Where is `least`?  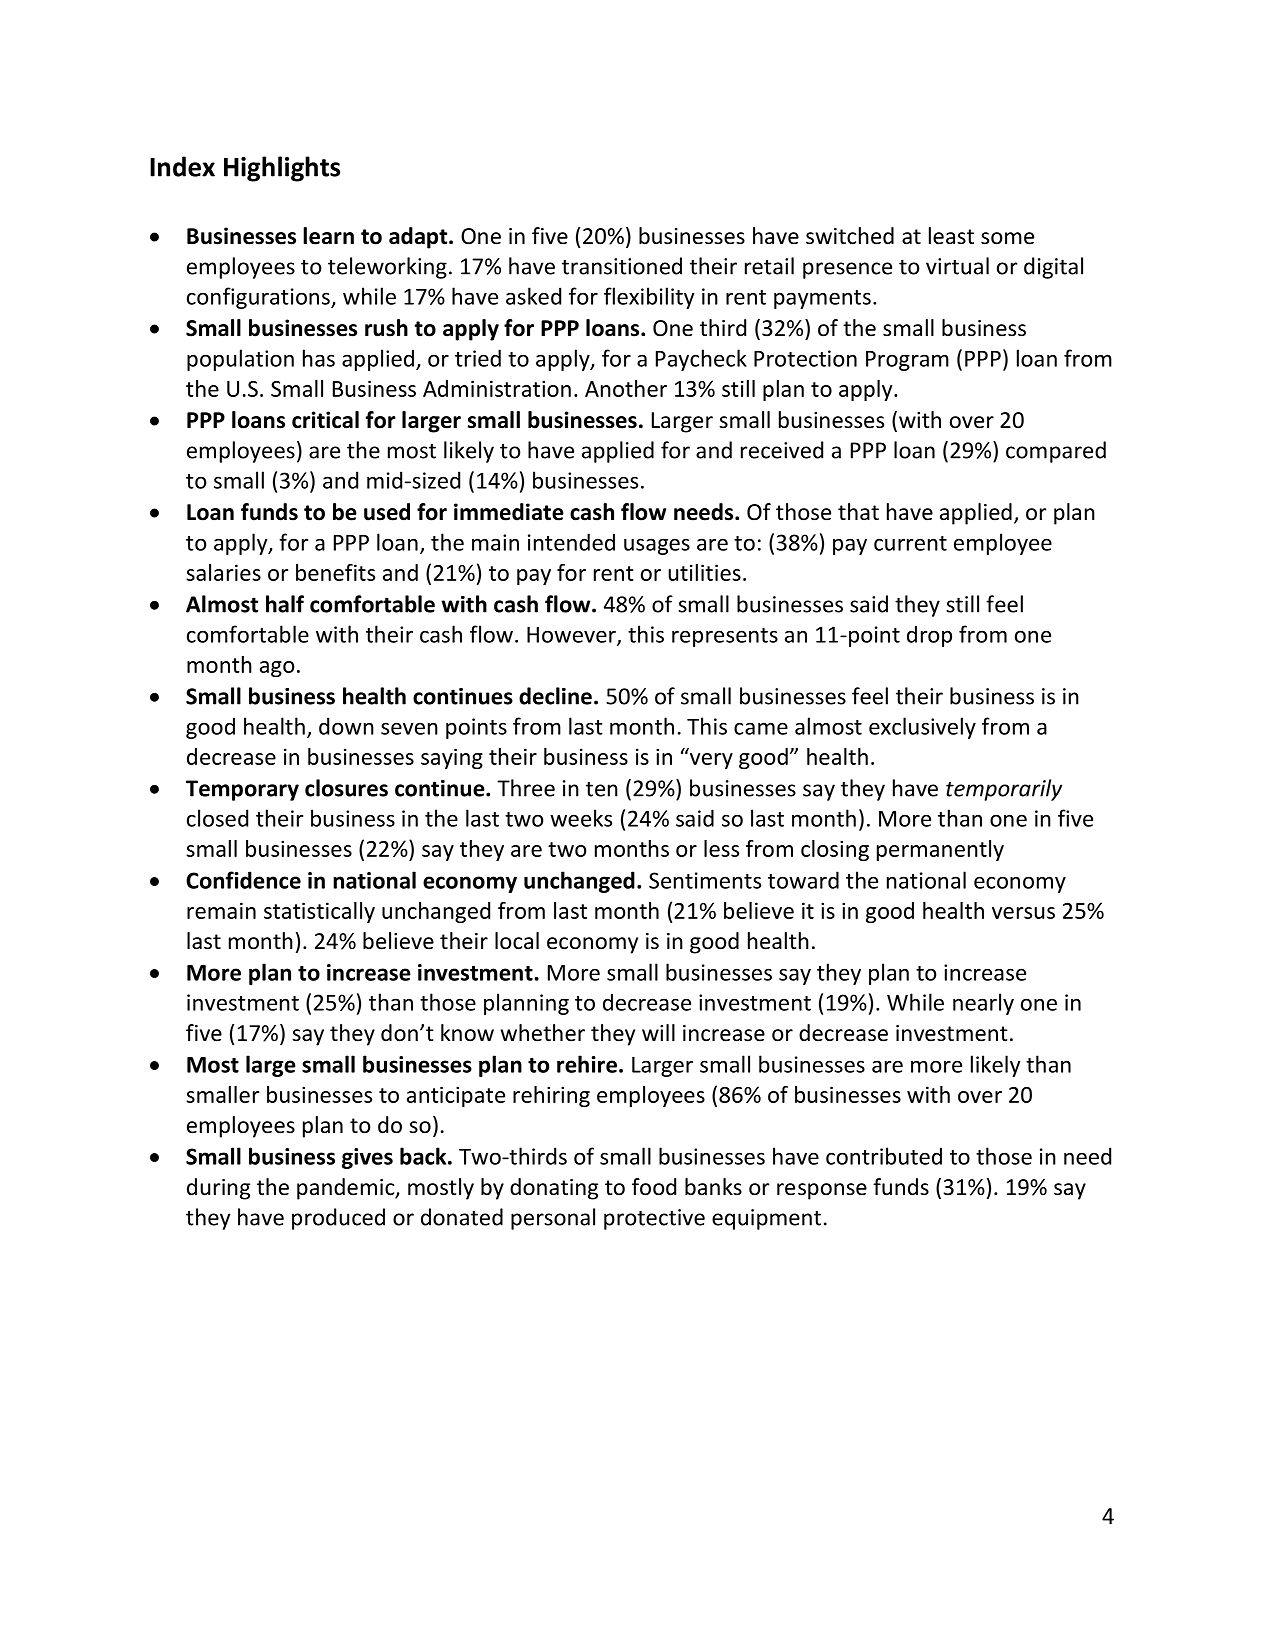 least is located at coordinates (951, 236).
